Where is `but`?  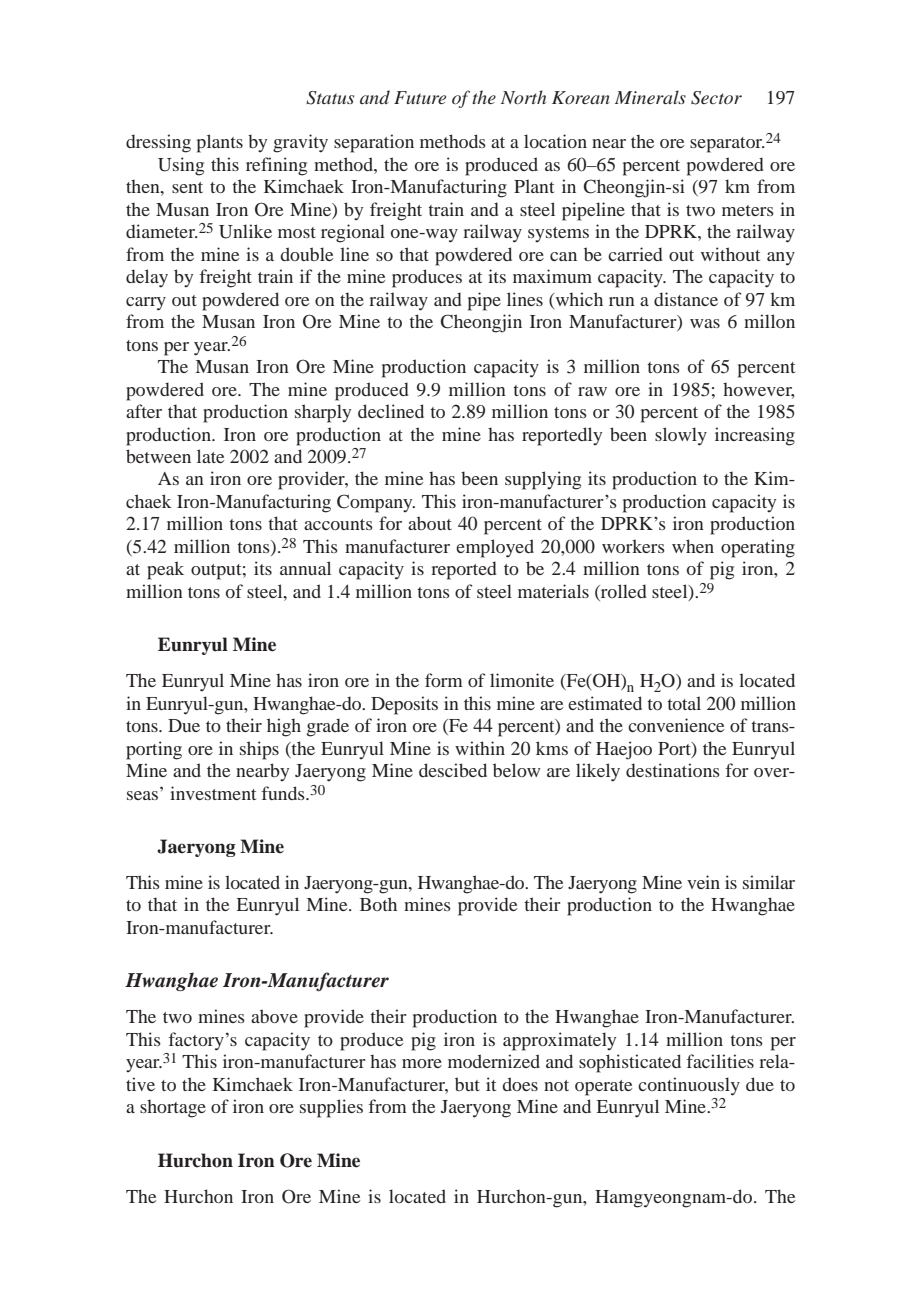
but is located at coordinates (467, 1084).
